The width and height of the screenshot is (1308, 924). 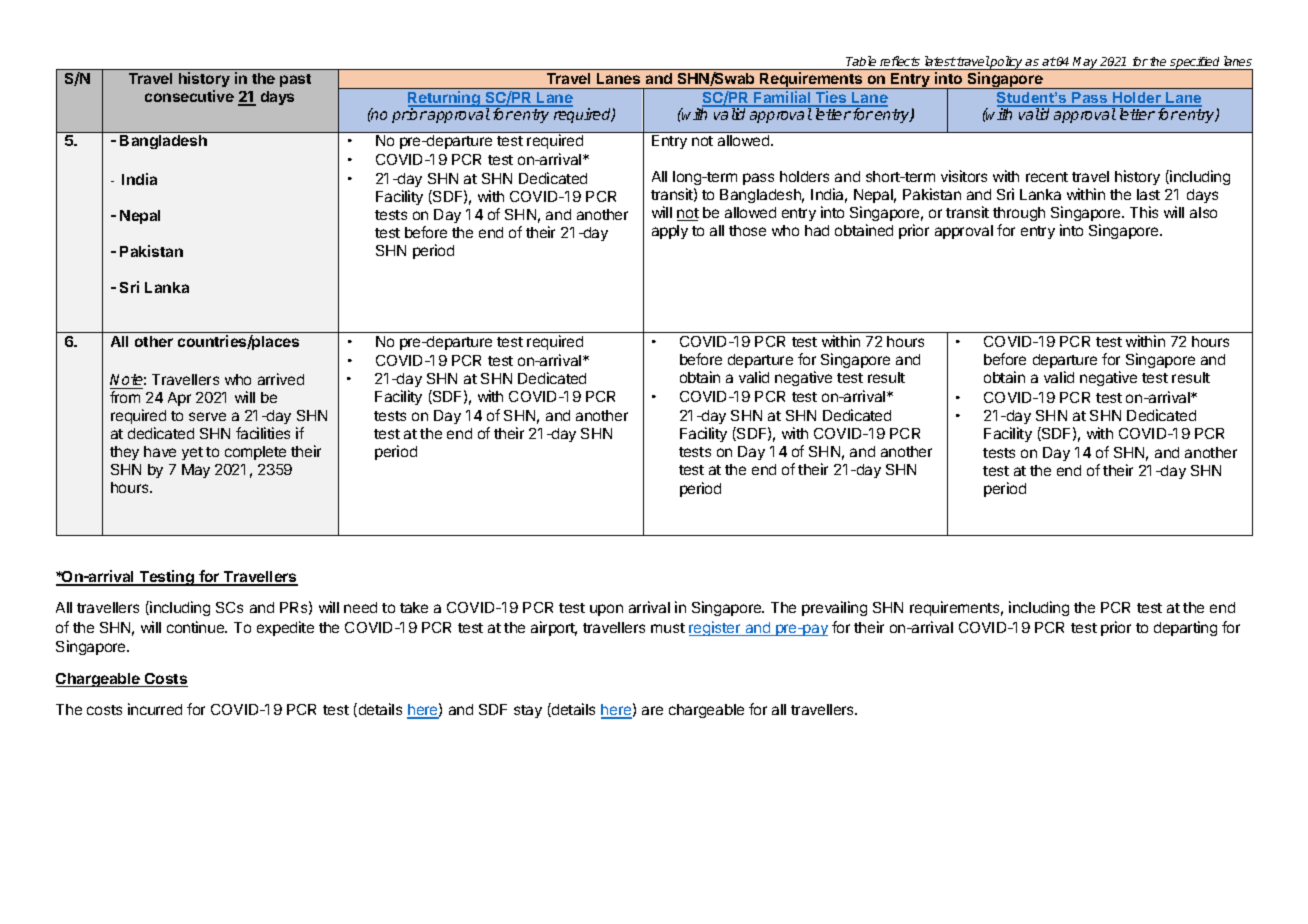 What do you see at coordinates (1019, 214) in the screenshot?
I see `through` at bounding box center [1019, 214].
